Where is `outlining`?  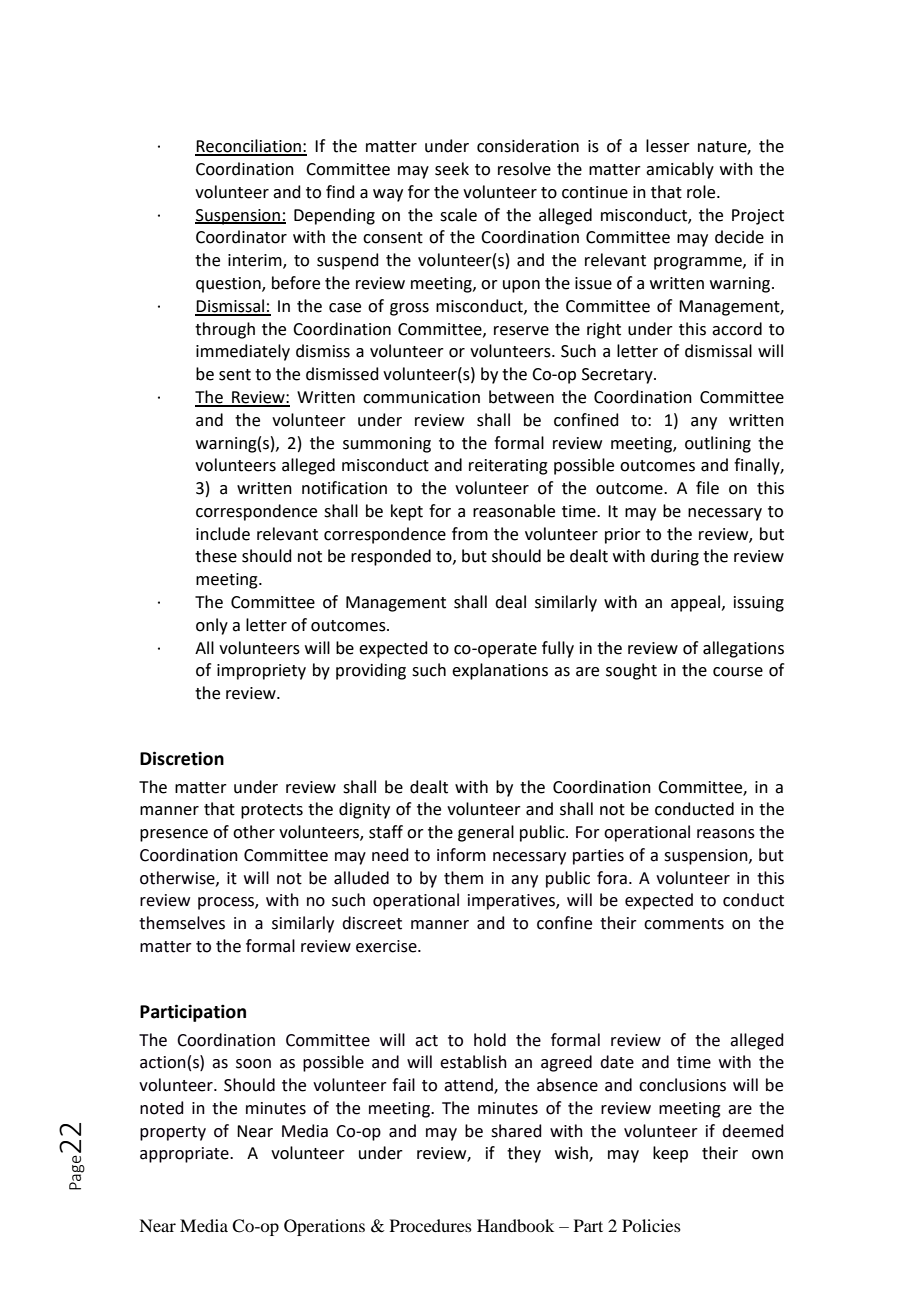
outlining is located at coordinates (718, 444).
